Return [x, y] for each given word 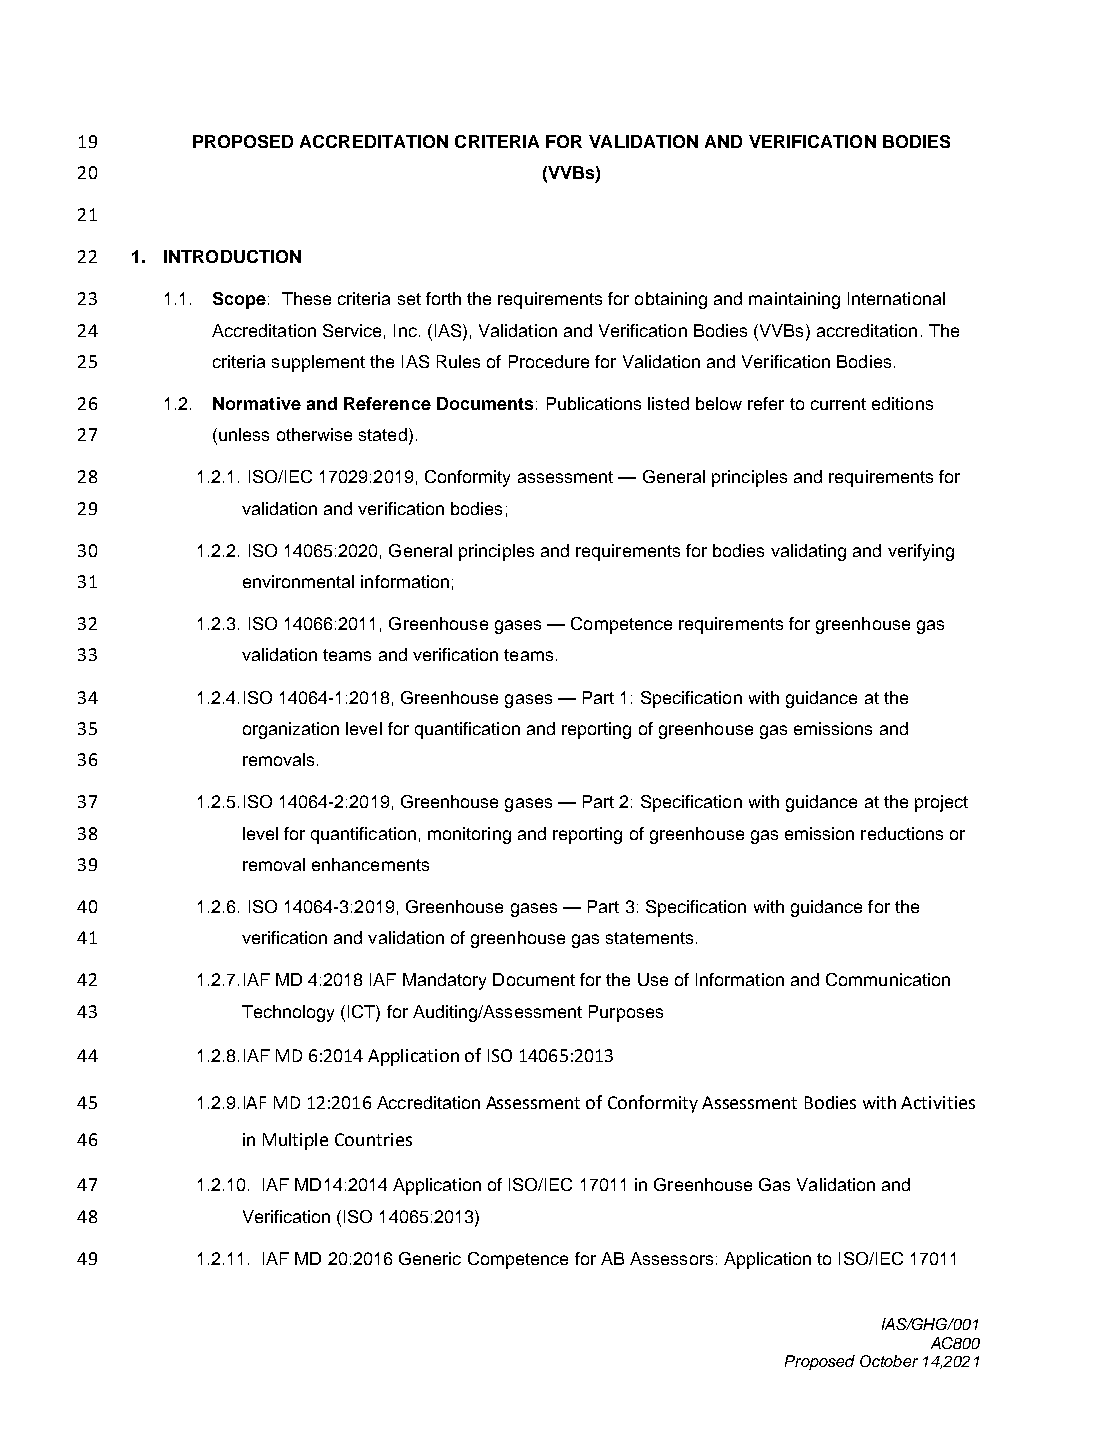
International [896, 298]
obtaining [671, 300]
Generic [430, 1258]
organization [291, 730]
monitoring [469, 835]
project [941, 803]
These [306, 298]
